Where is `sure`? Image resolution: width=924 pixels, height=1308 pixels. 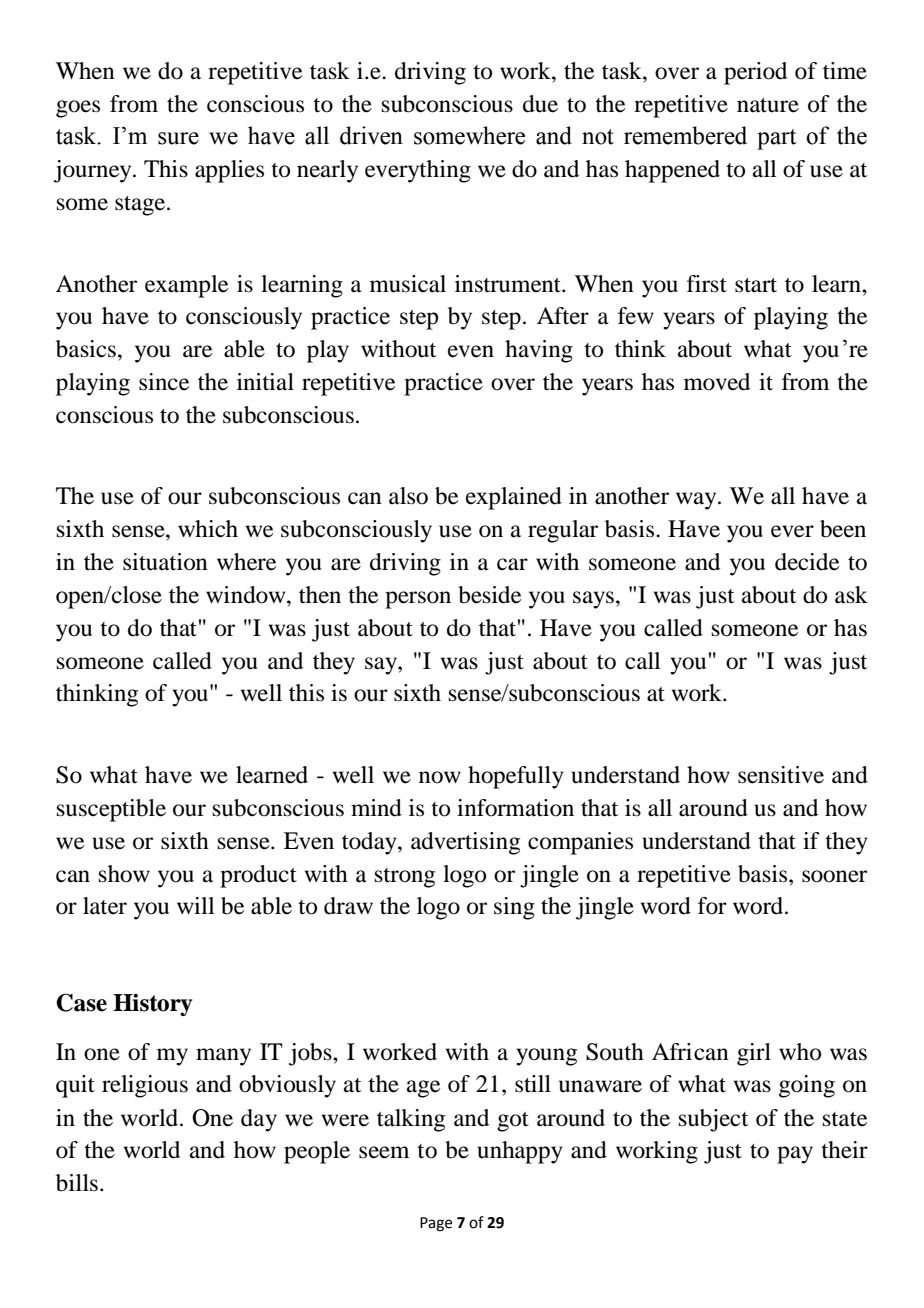 sure is located at coordinates (178, 138).
